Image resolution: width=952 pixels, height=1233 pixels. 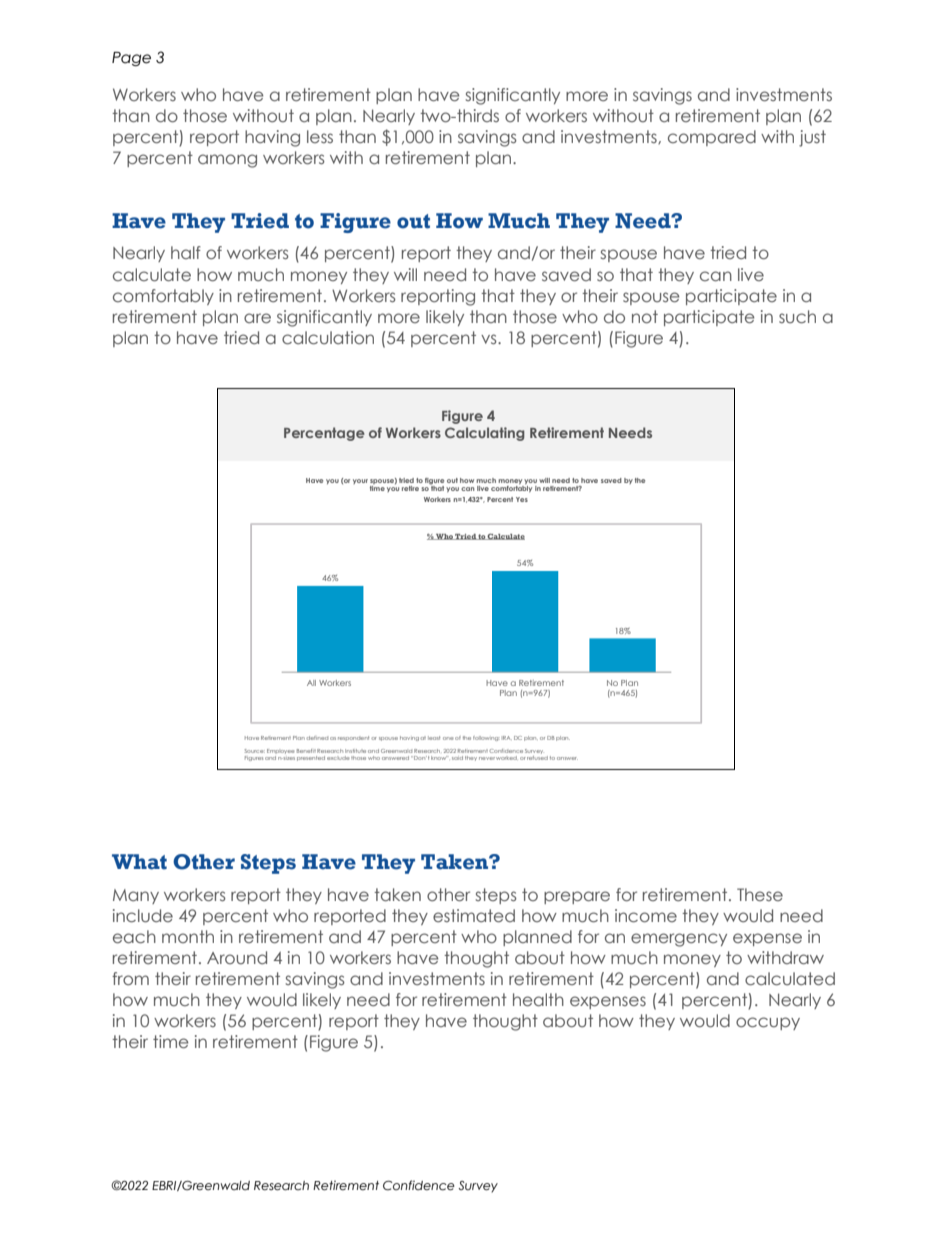 What do you see at coordinates (537, 756) in the screenshot?
I see `refused` at bounding box center [537, 756].
